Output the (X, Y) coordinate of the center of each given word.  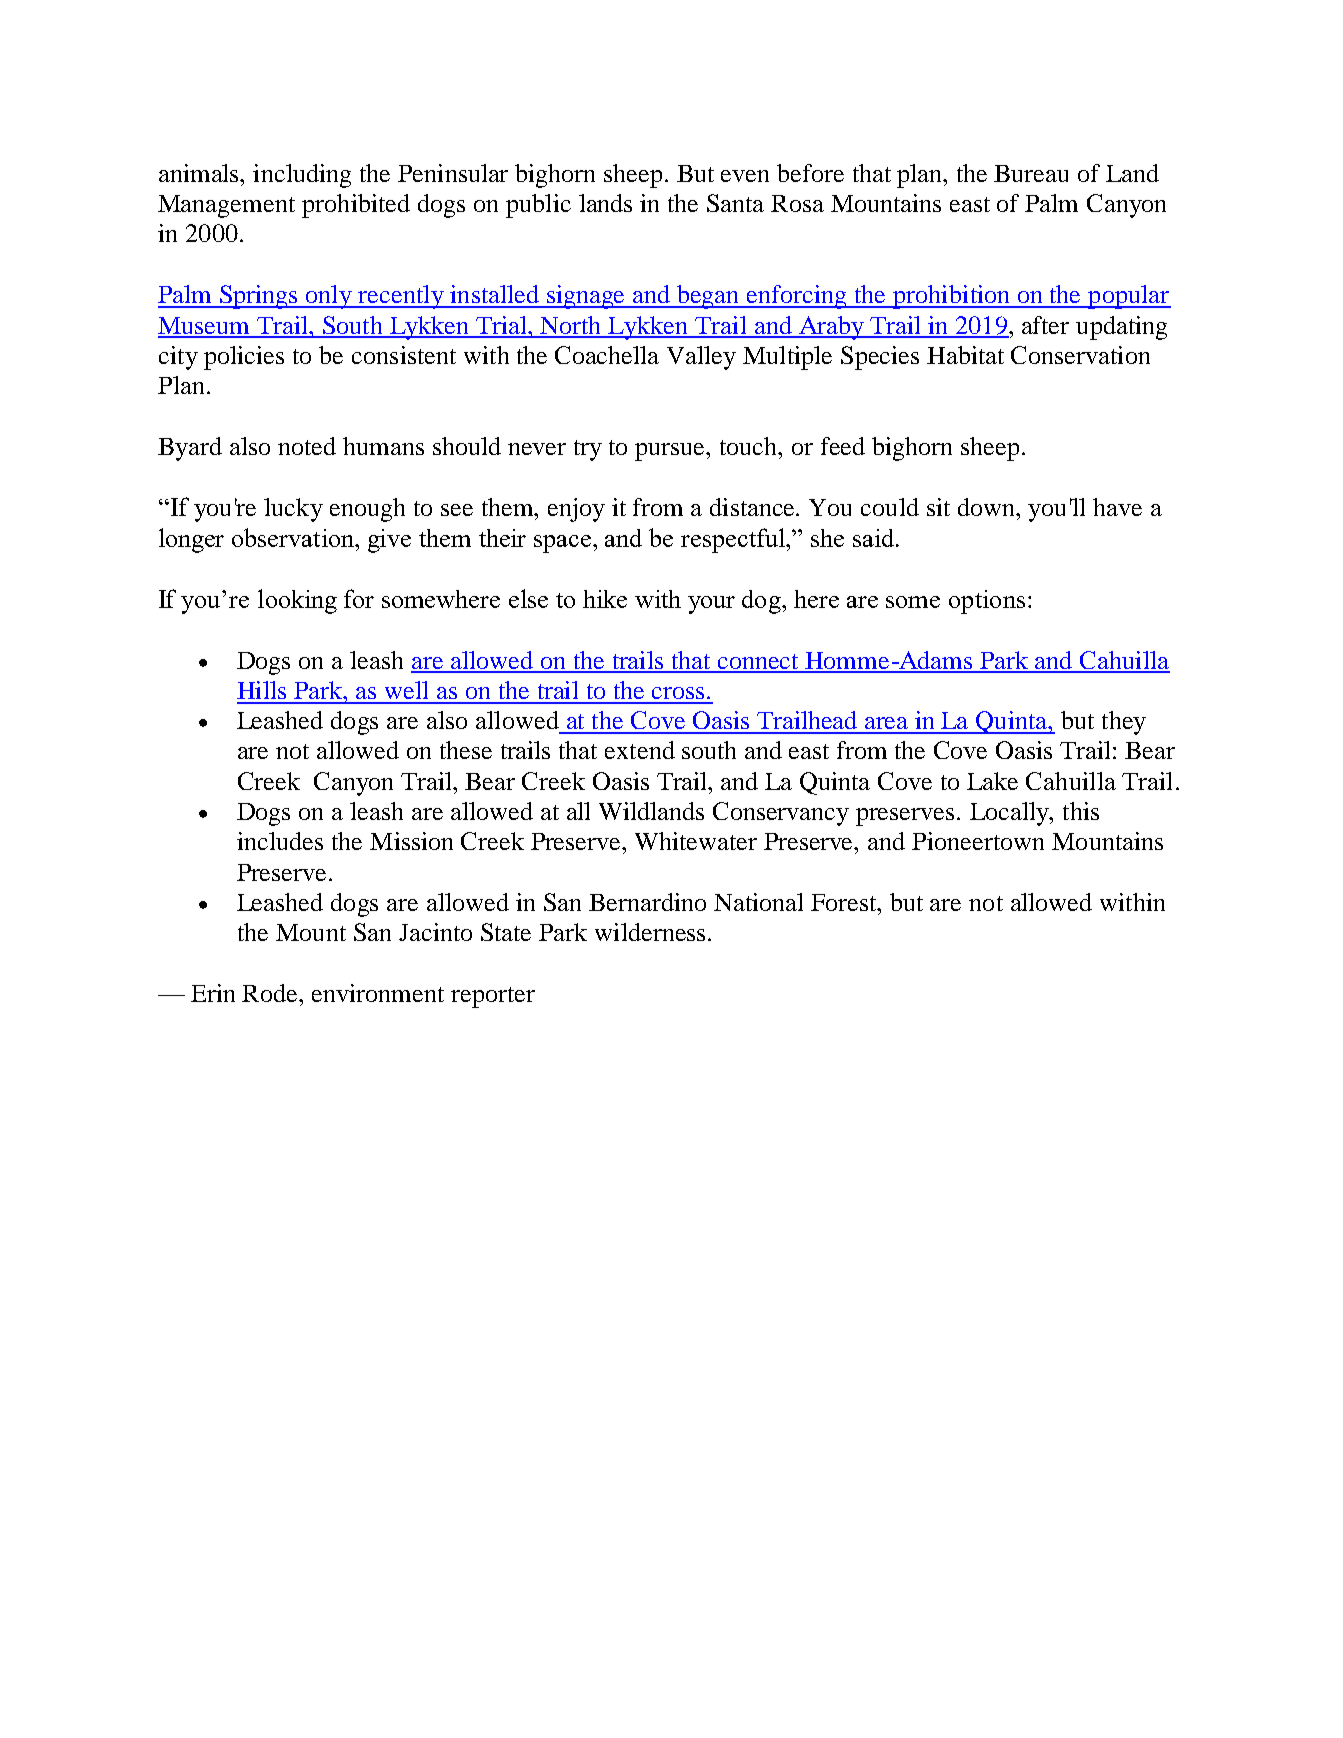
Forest (845, 902)
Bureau (1031, 173)
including (302, 176)
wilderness (650, 932)
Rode (271, 993)
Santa (735, 203)
